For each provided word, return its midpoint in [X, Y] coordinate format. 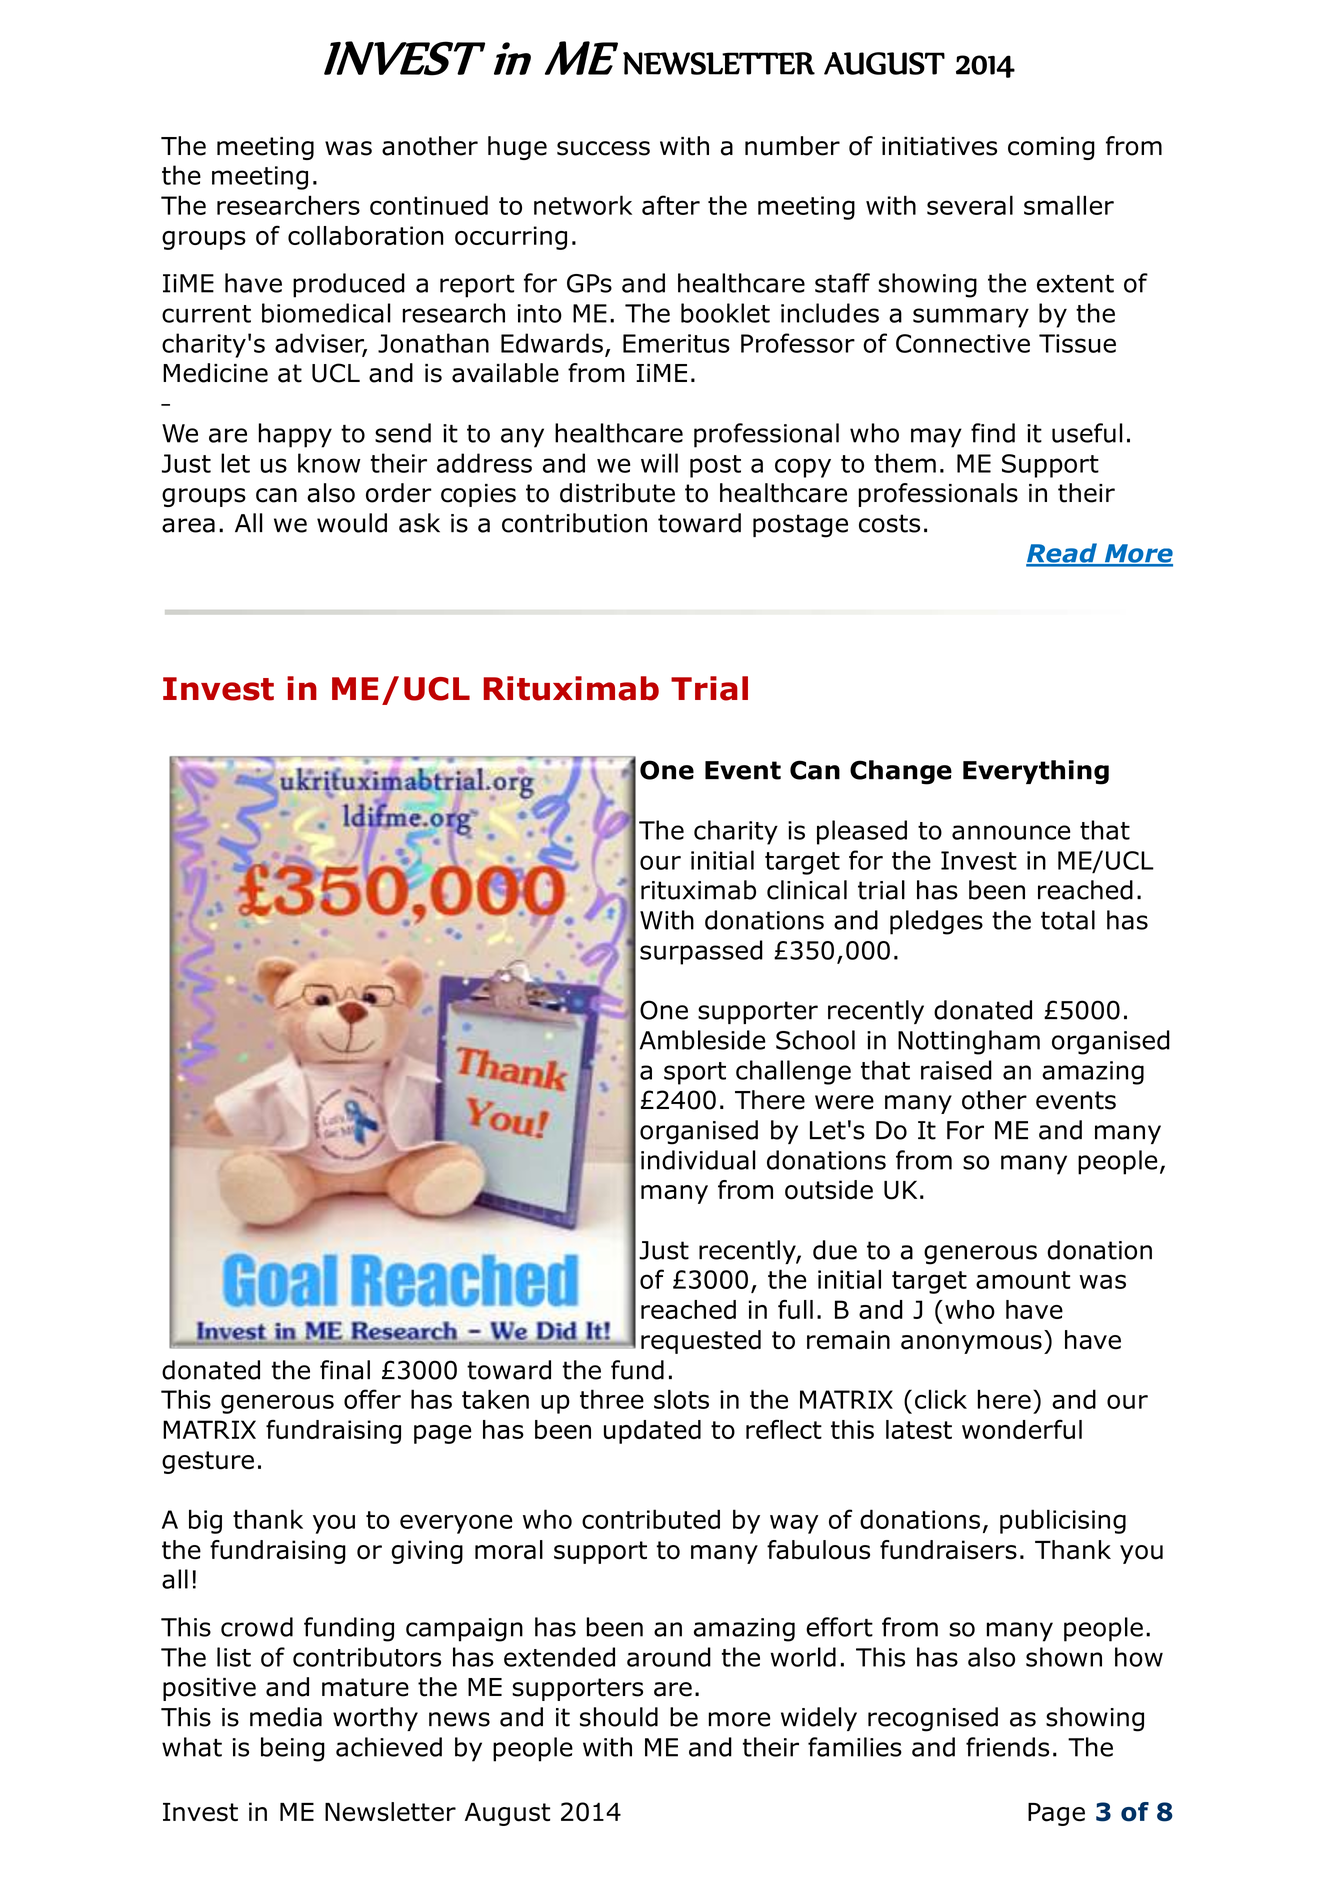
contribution [574, 523]
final [345, 1370]
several [970, 205]
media [286, 1717]
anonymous [971, 1344]
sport [695, 1073]
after [671, 205]
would [352, 523]
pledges [936, 922]
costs [889, 523]
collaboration [365, 235]
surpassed [701, 952]
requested [701, 1342]
